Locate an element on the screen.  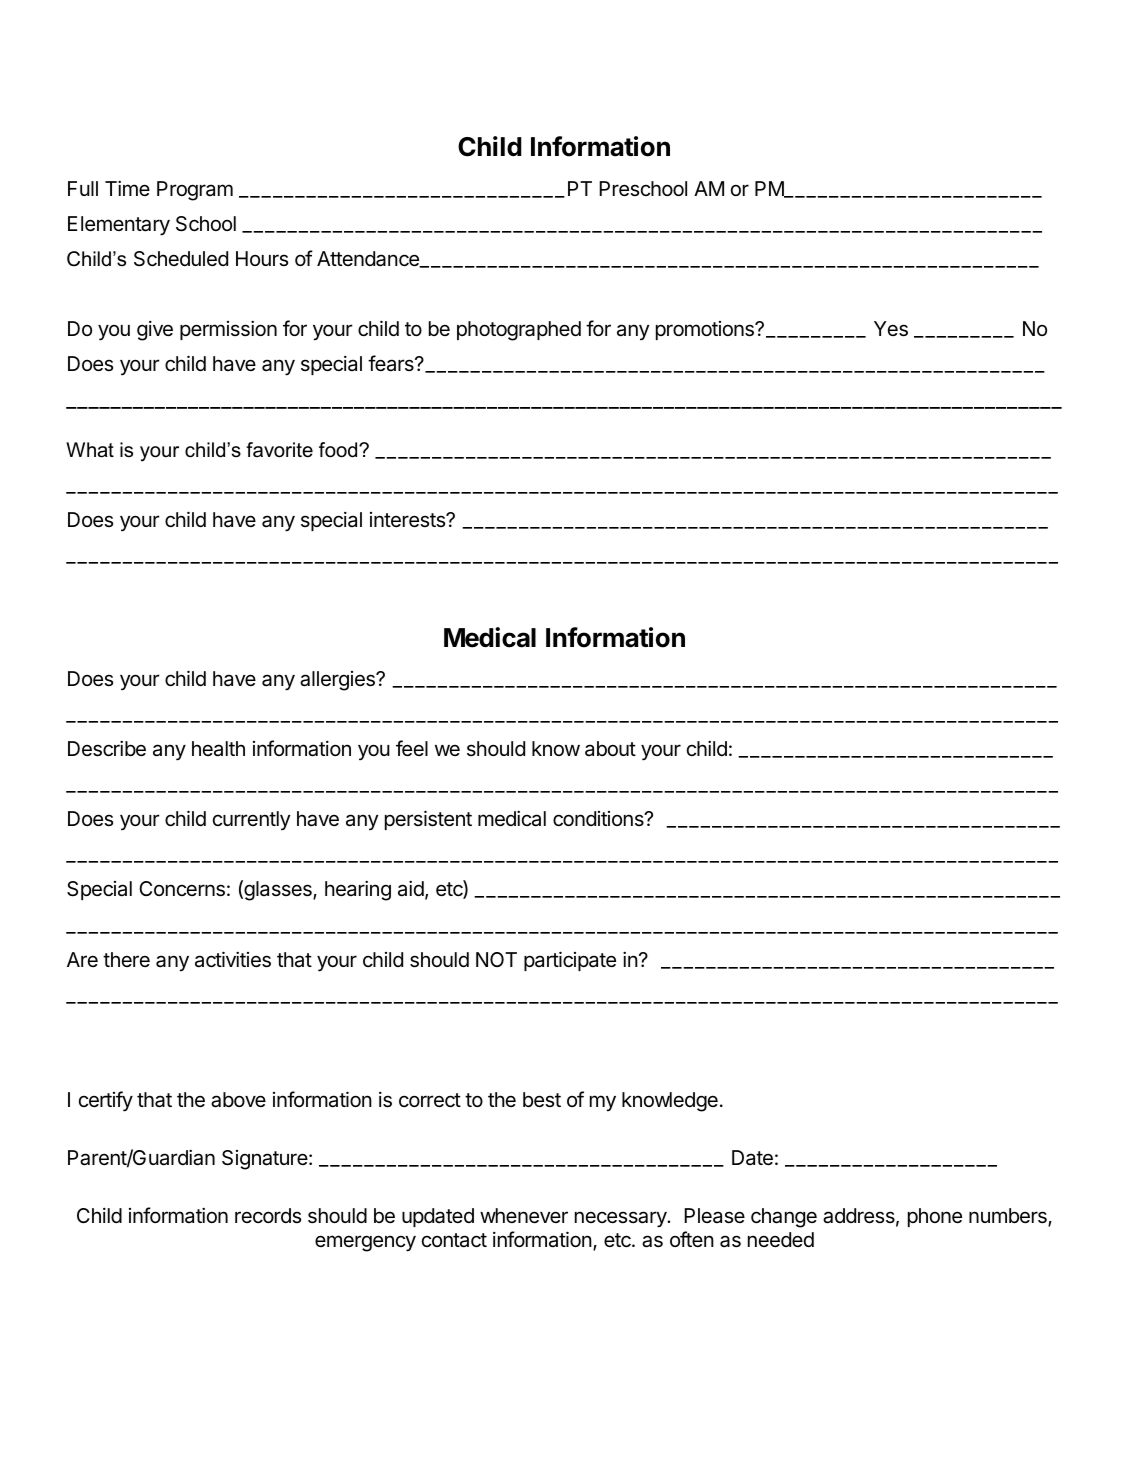
whenever is located at coordinates (524, 1216).
